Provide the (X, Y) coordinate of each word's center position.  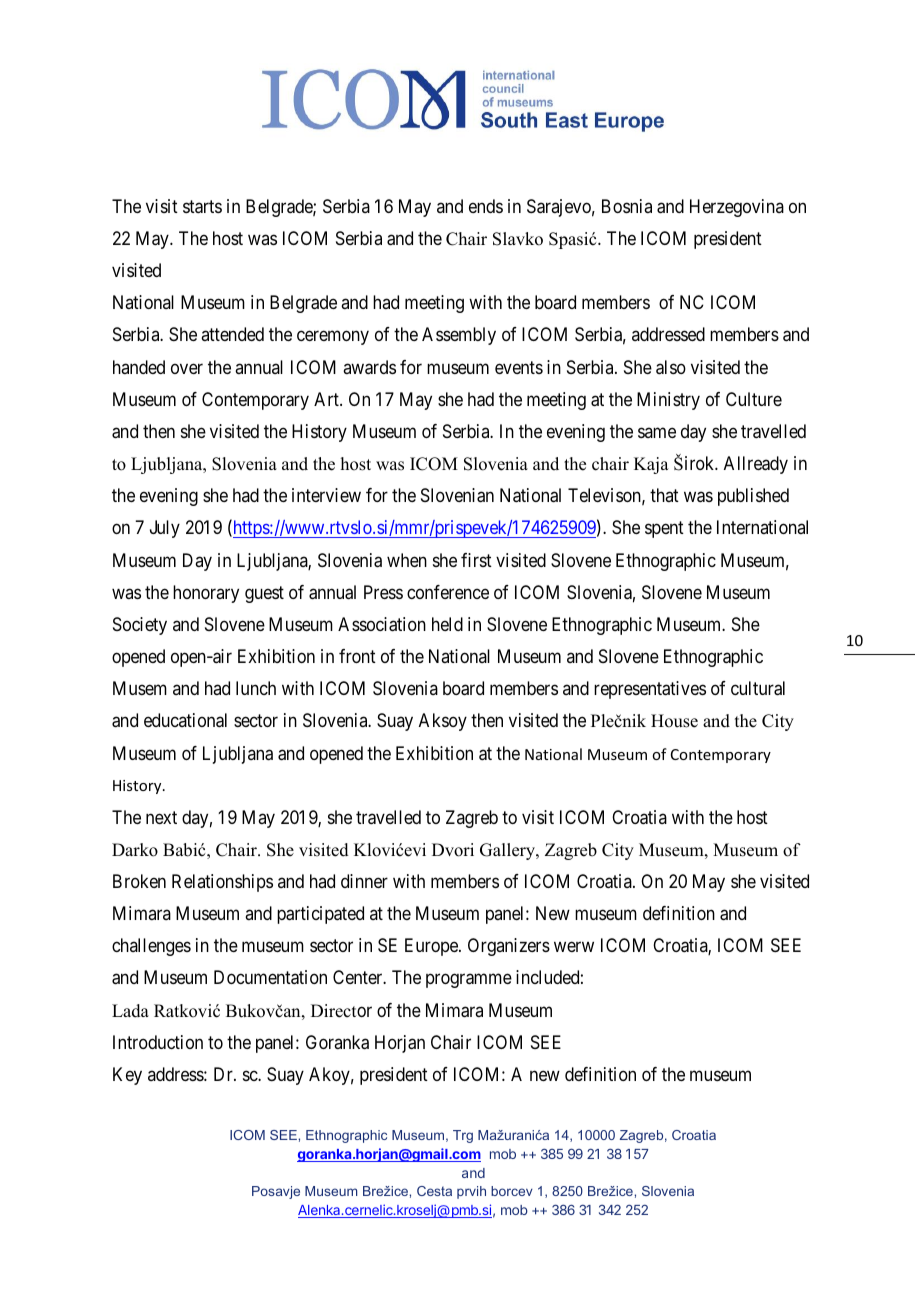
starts (202, 207)
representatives (650, 690)
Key (127, 1076)
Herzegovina (737, 208)
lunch (256, 688)
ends (486, 206)
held (447, 624)
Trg (463, 1136)
